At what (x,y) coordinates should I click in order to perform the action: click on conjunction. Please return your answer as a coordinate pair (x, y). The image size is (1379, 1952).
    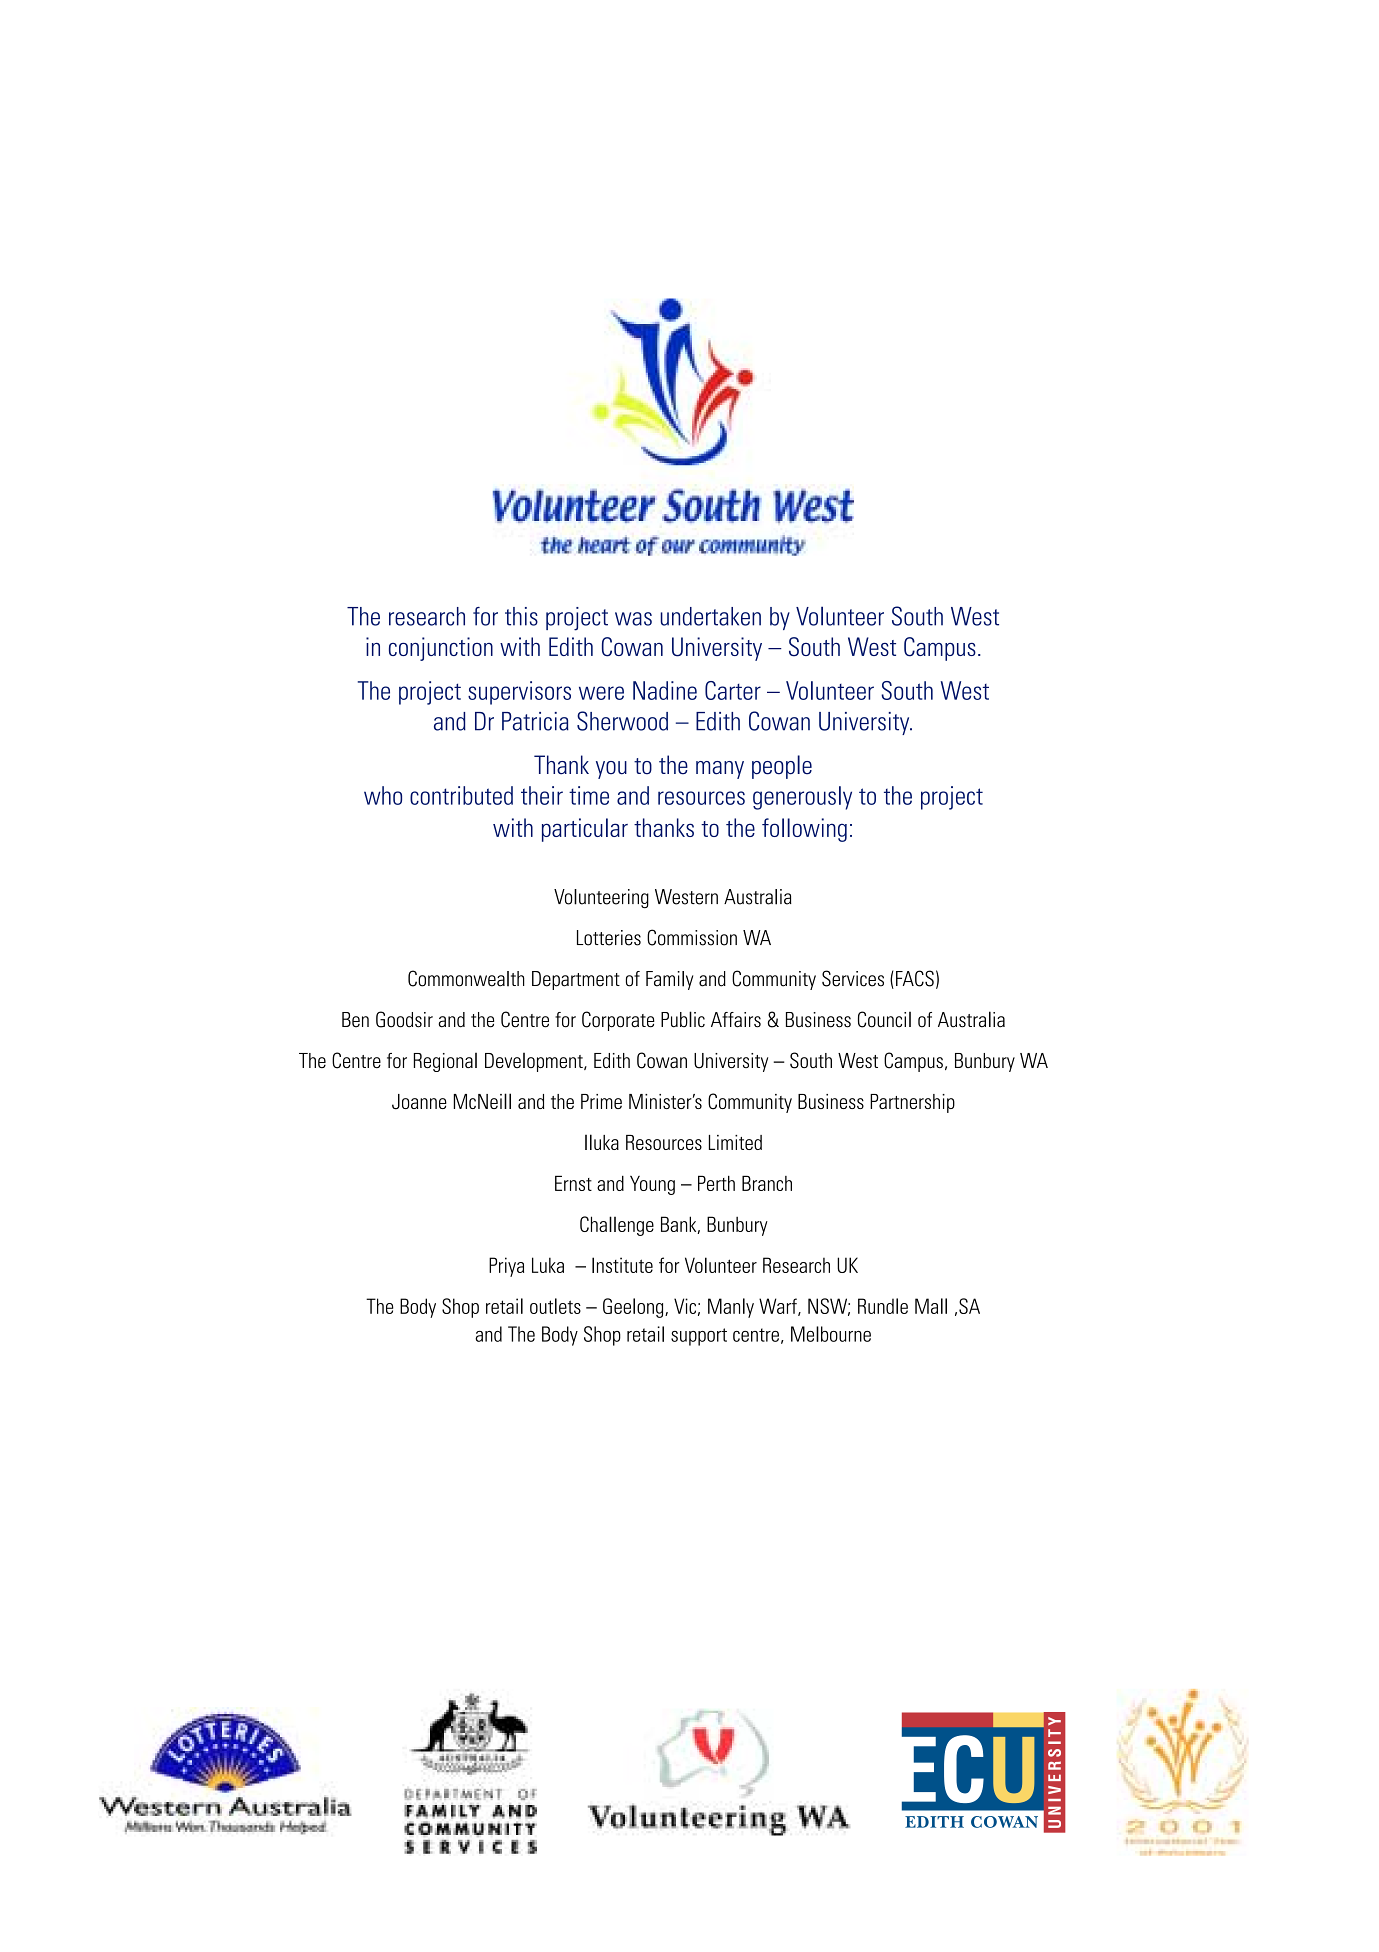
    Looking at the image, I should click on (441, 649).
